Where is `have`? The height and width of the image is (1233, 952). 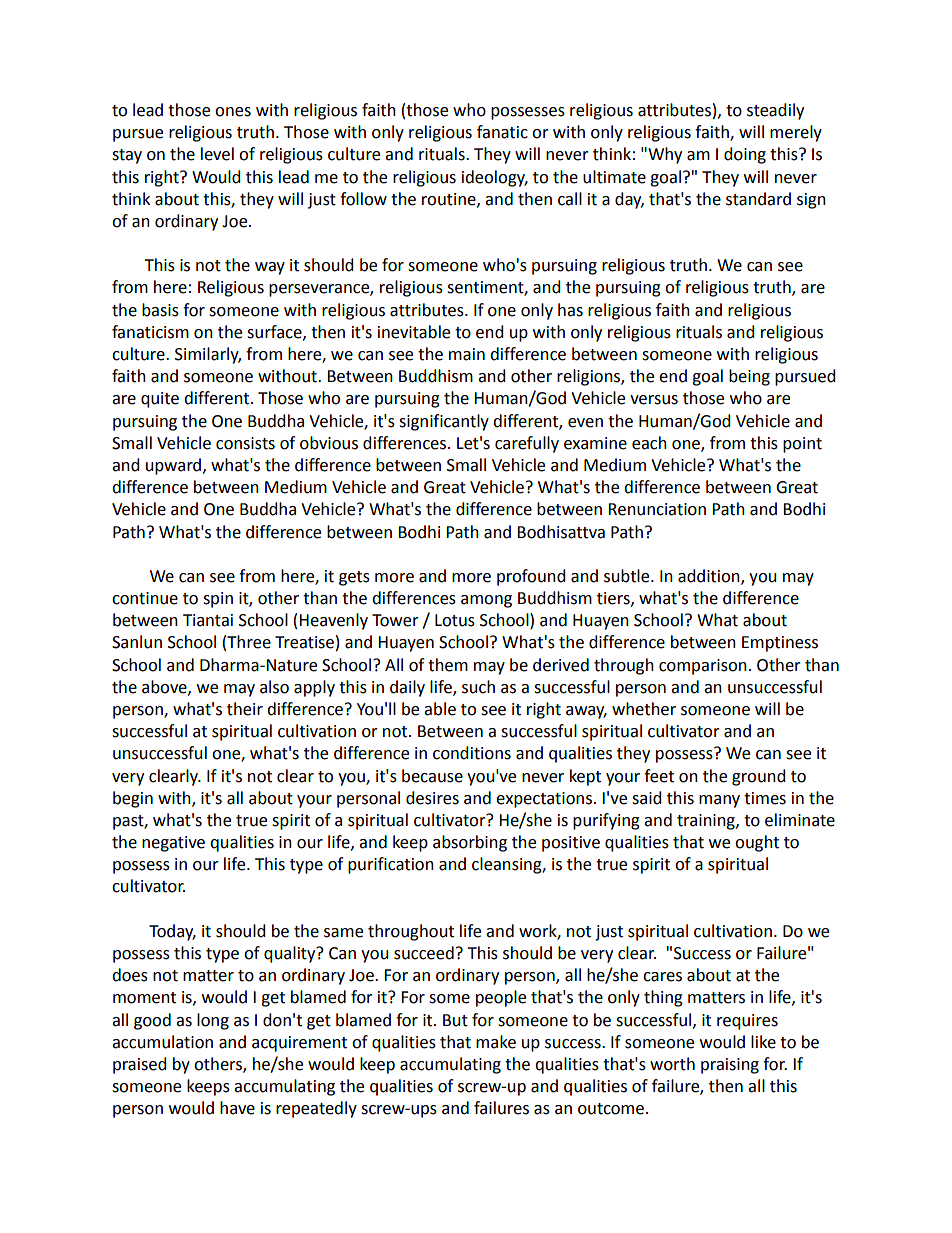 have is located at coordinates (237, 1108).
